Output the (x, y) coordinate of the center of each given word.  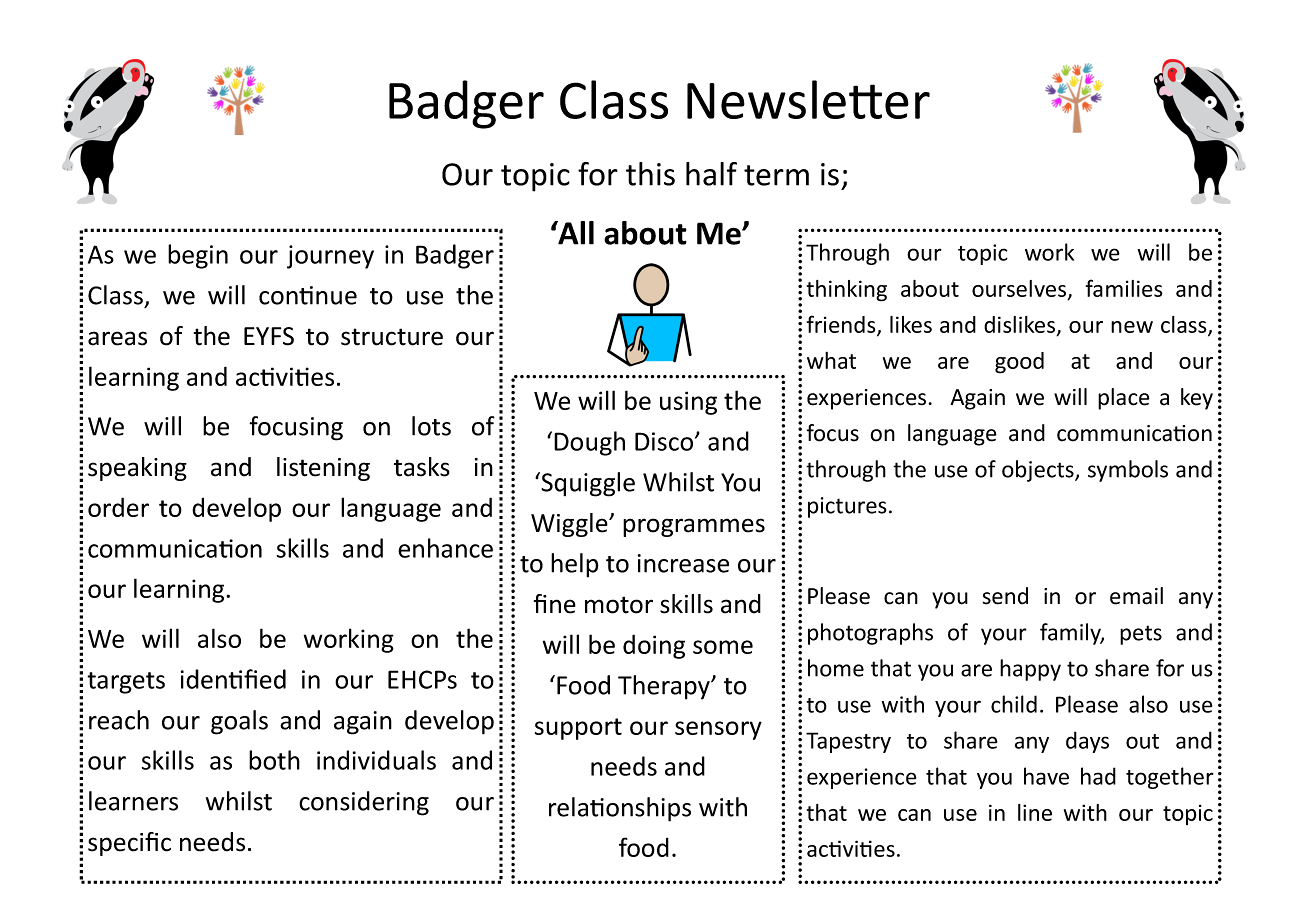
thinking (847, 291)
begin (198, 256)
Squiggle (587, 484)
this (650, 174)
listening (323, 469)
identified (233, 679)
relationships (620, 809)
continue (308, 295)
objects (1039, 471)
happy (1030, 670)
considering (364, 803)
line (1035, 812)
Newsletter (808, 99)
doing (654, 646)
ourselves (1020, 290)
